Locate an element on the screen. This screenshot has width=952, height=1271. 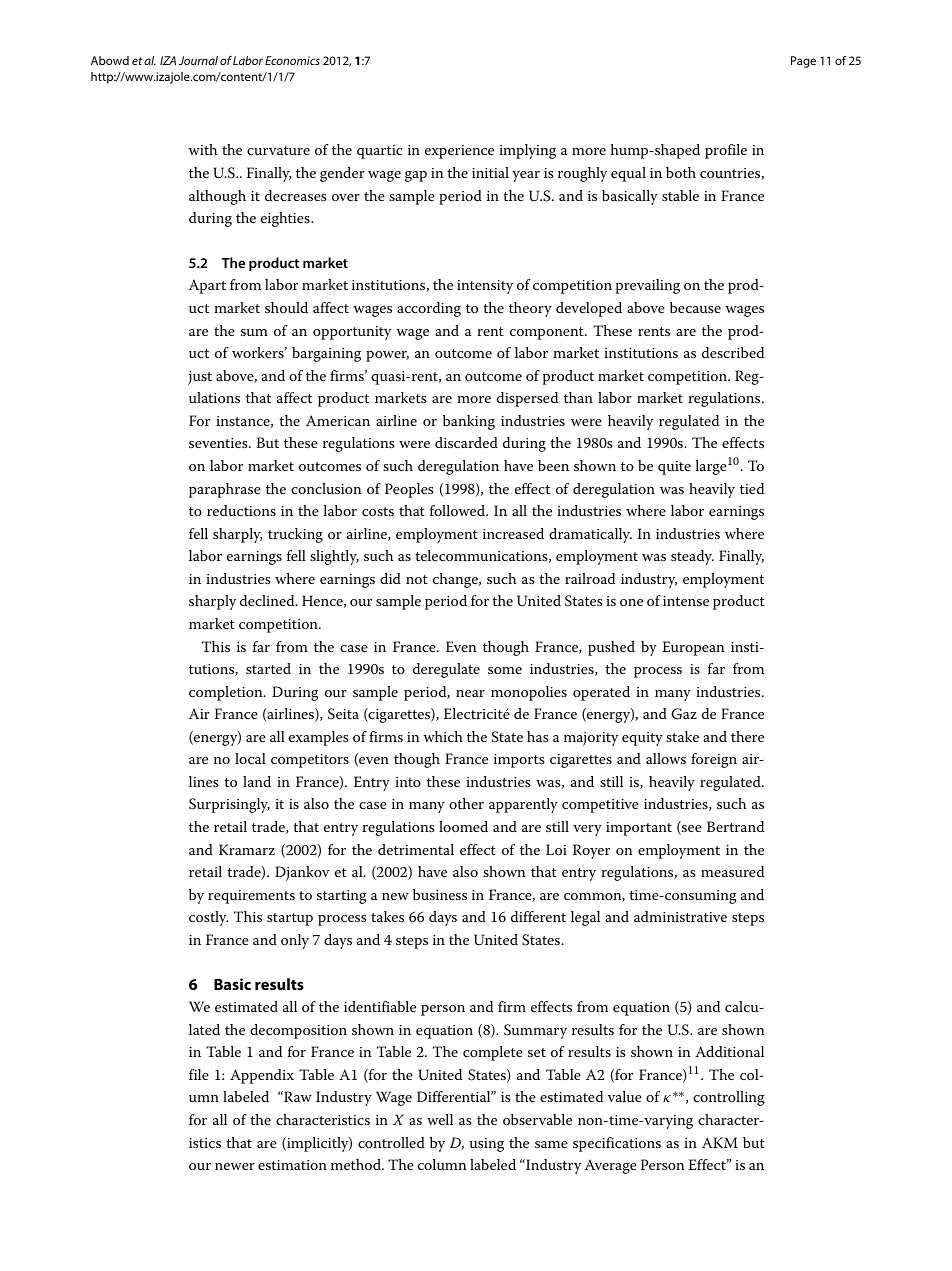
Page is located at coordinates (803, 62).
